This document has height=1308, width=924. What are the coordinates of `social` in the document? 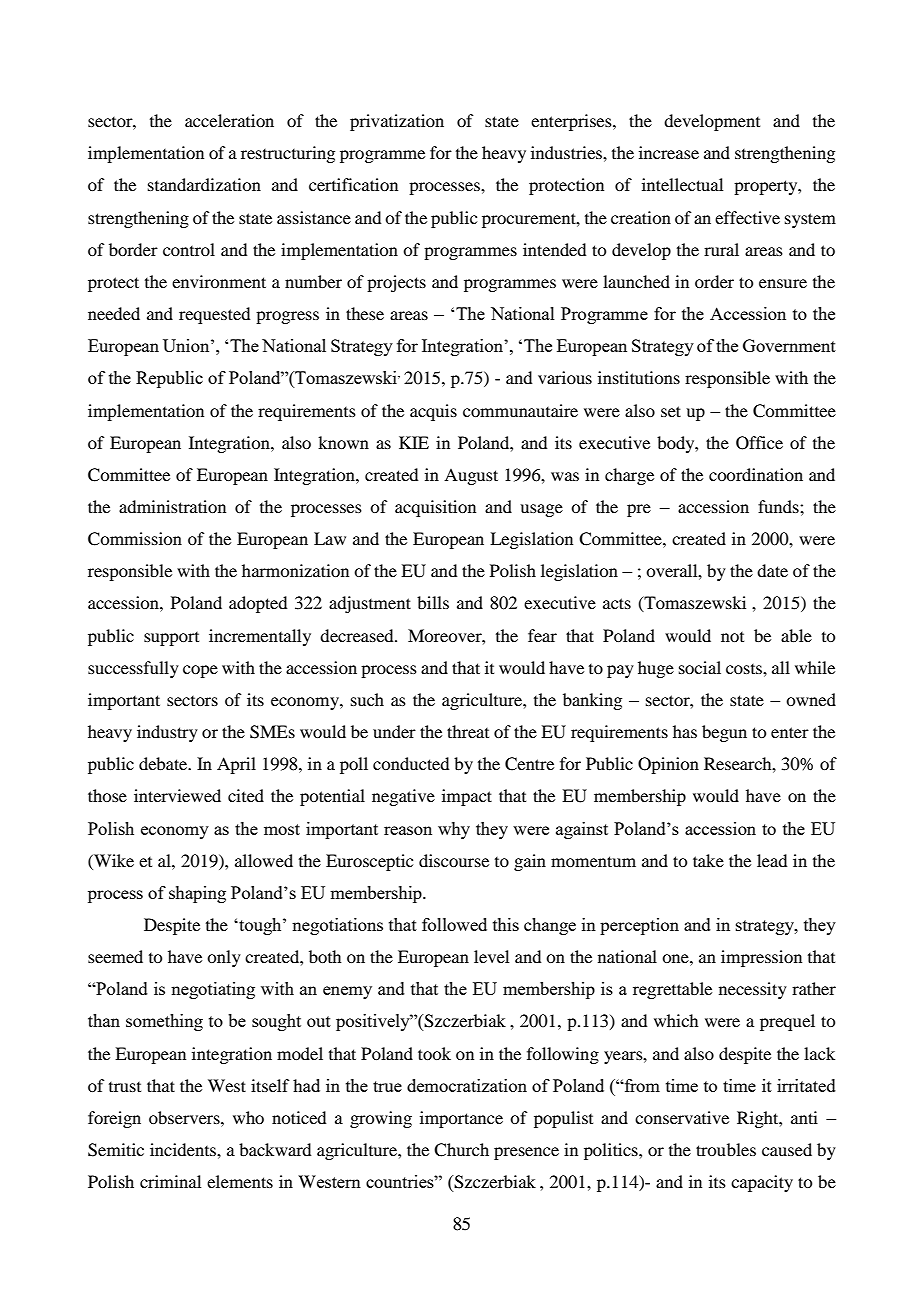 It's located at (700, 667).
